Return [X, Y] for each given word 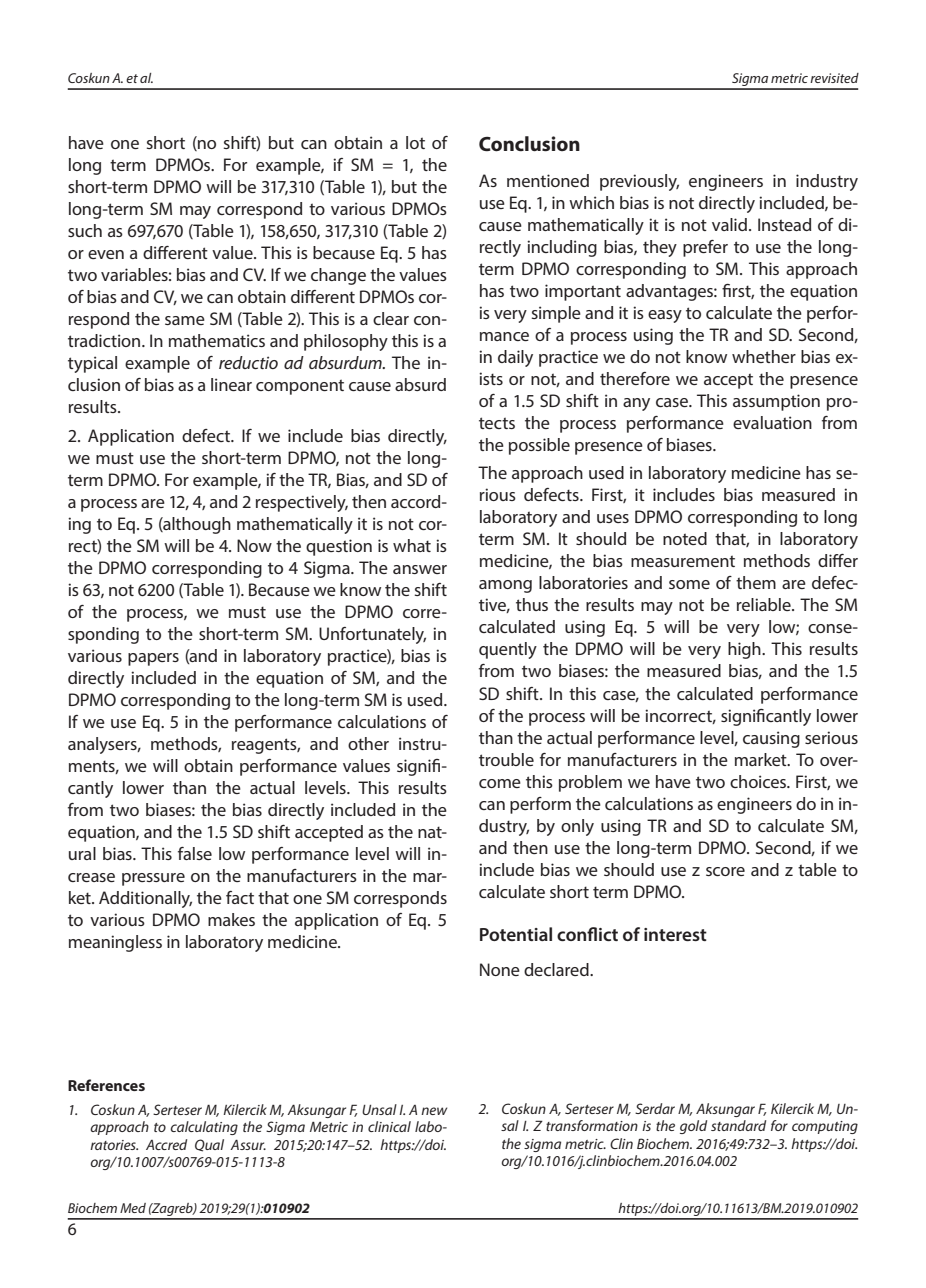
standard [738, 1125]
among [505, 586]
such [85, 230]
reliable [765, 604]
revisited [834, 78]
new [434, 1111]
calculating [204, 1128]
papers [153, 659]
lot [415, 142]
